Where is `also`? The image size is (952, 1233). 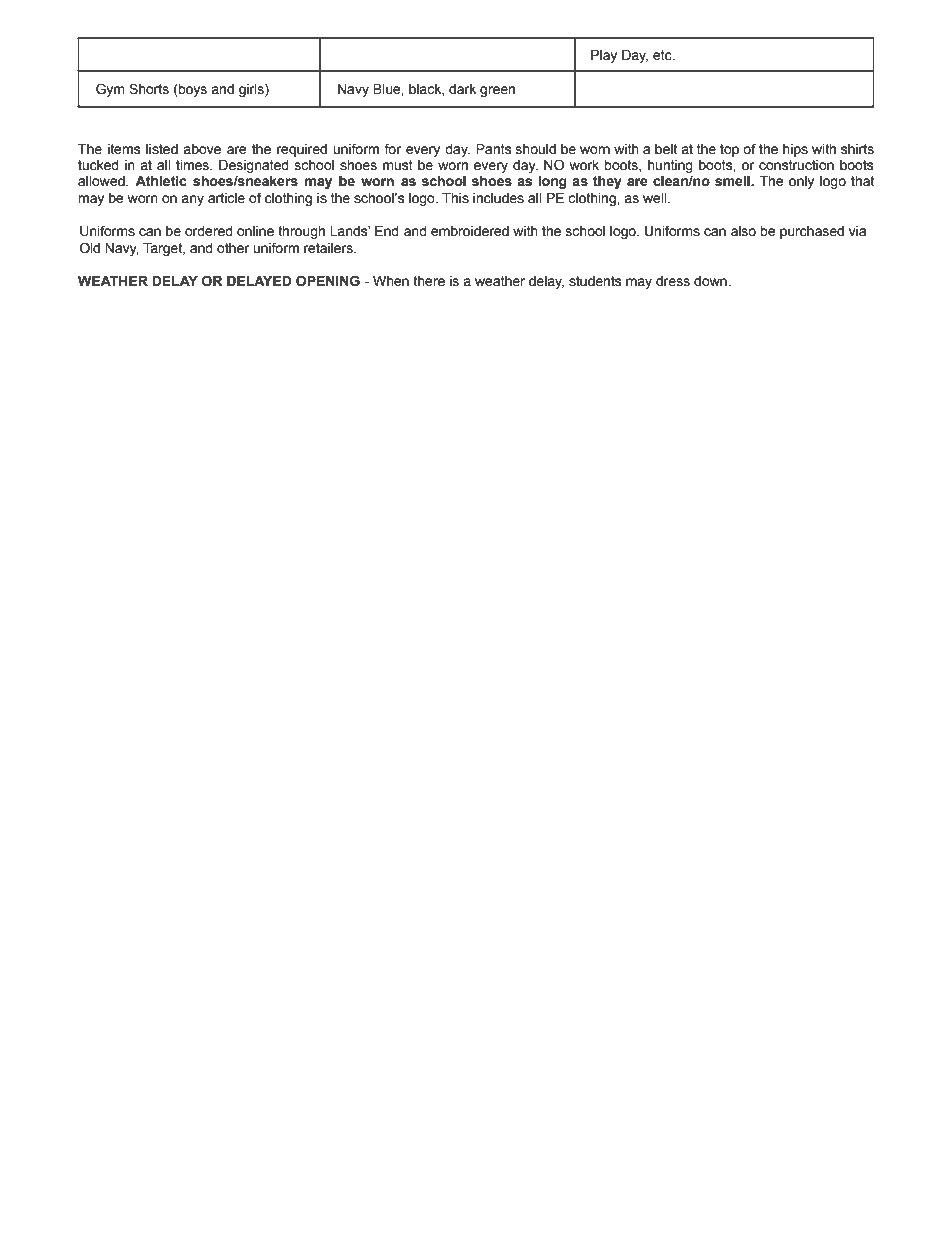 also is located at coordinates (743, 231).
